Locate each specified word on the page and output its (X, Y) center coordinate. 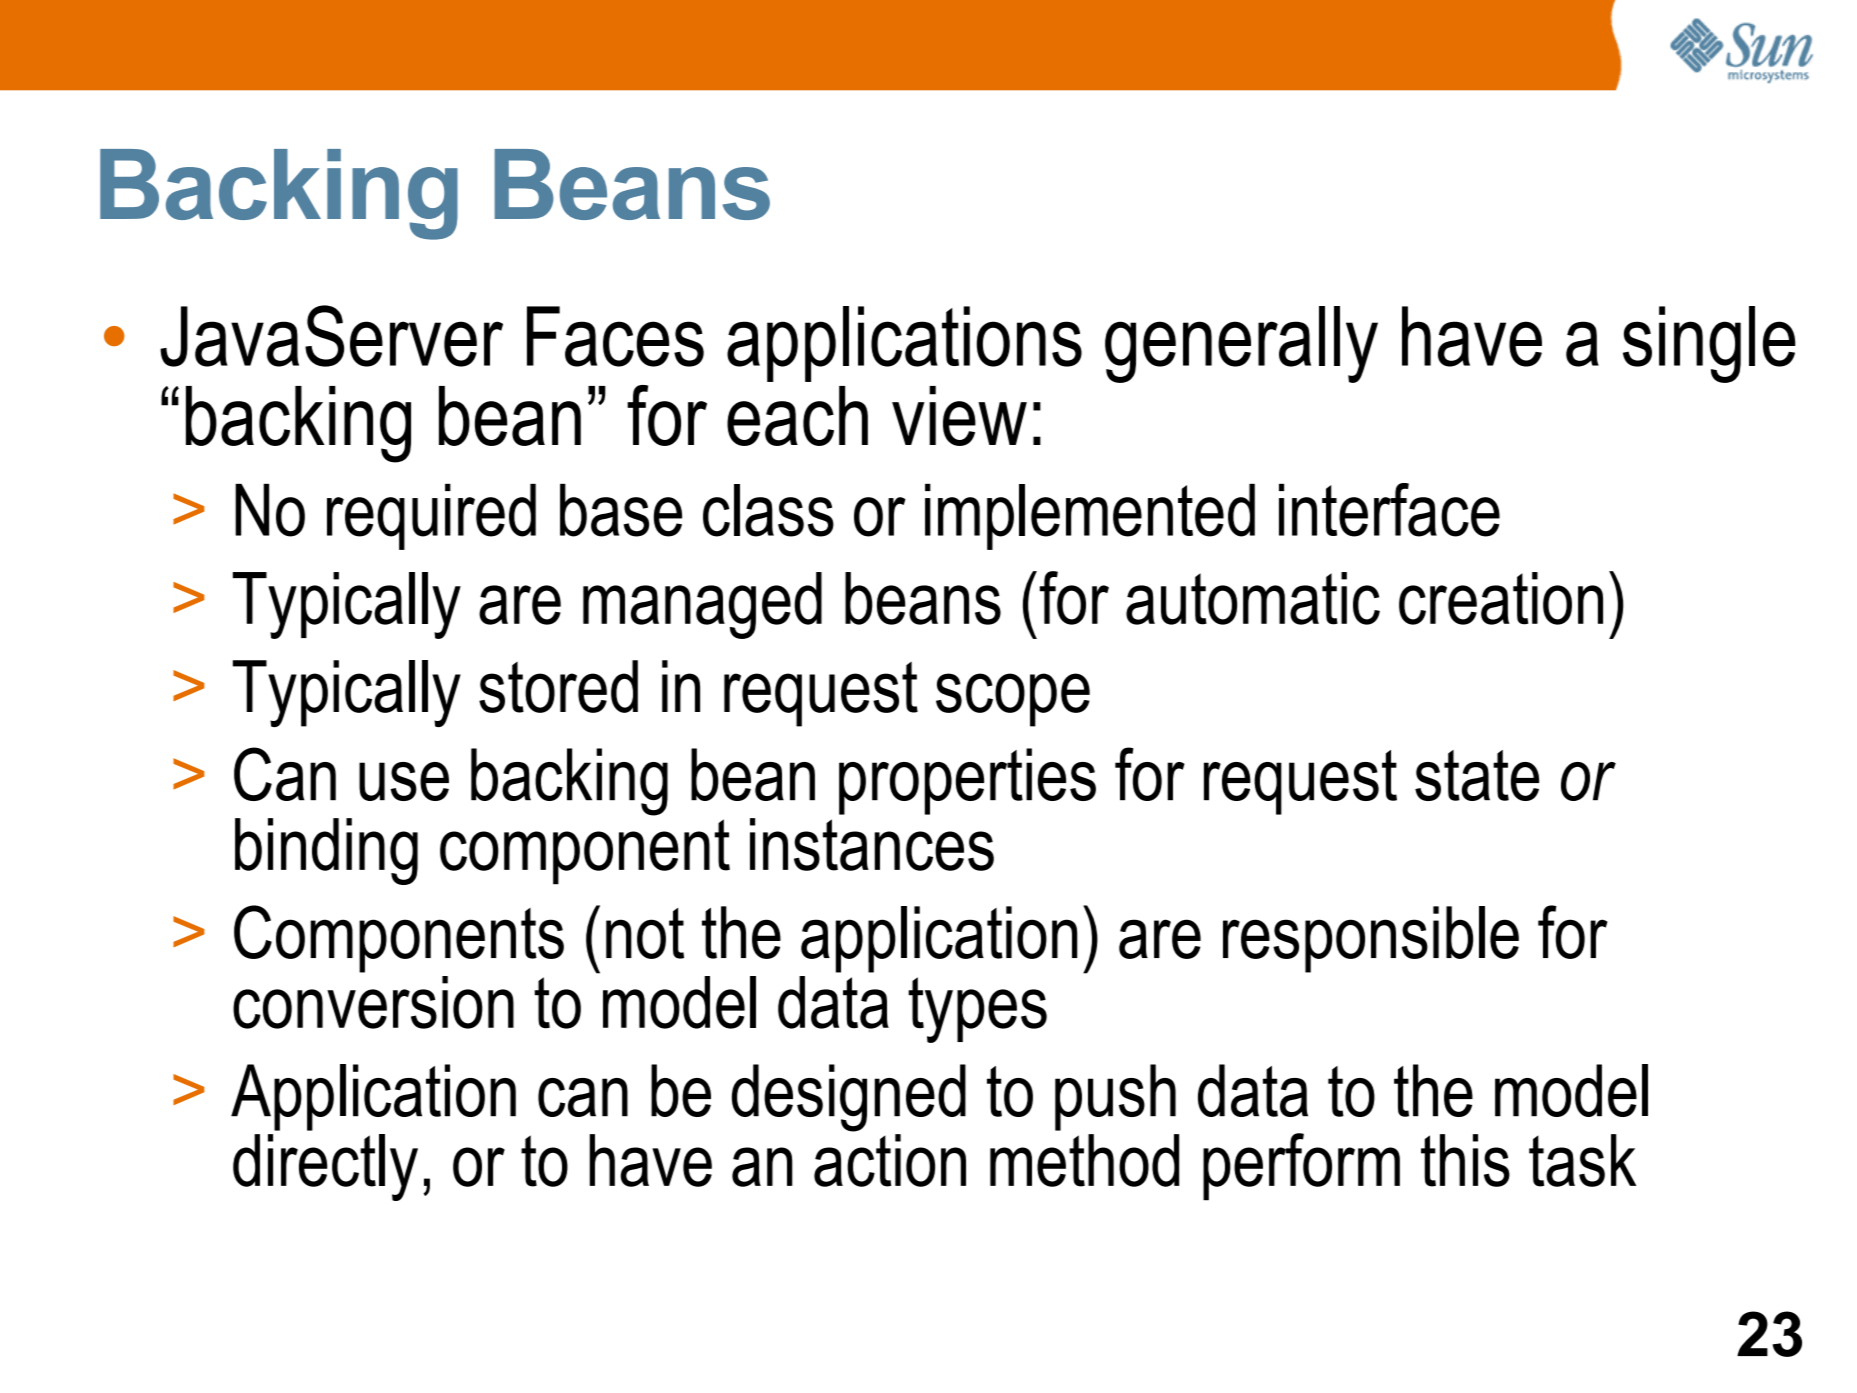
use (404, 781)
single (1709, 344)
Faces (615, 336)
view (959, 416)
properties (967, 781)
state (1477, 775)
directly (325, 1167)
